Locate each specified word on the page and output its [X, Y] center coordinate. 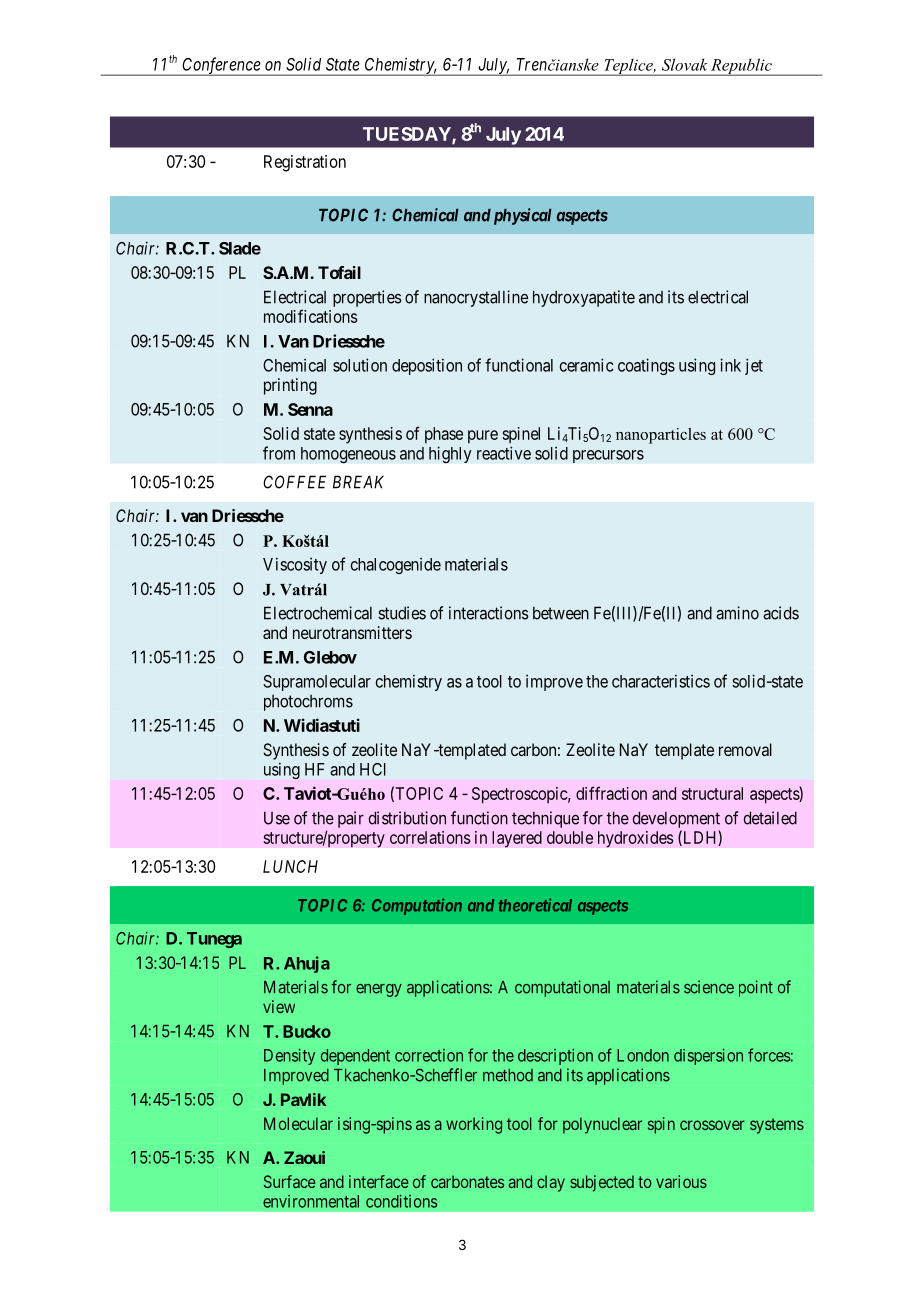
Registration [305, 163]
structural [712, 793]
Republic [741, 67]
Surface [290, 1181]
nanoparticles [661, 436]
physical [523, 216]
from [279, 453]
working [474, 1125]
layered [517, 839]
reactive [504, 453]
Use [277, 818]
